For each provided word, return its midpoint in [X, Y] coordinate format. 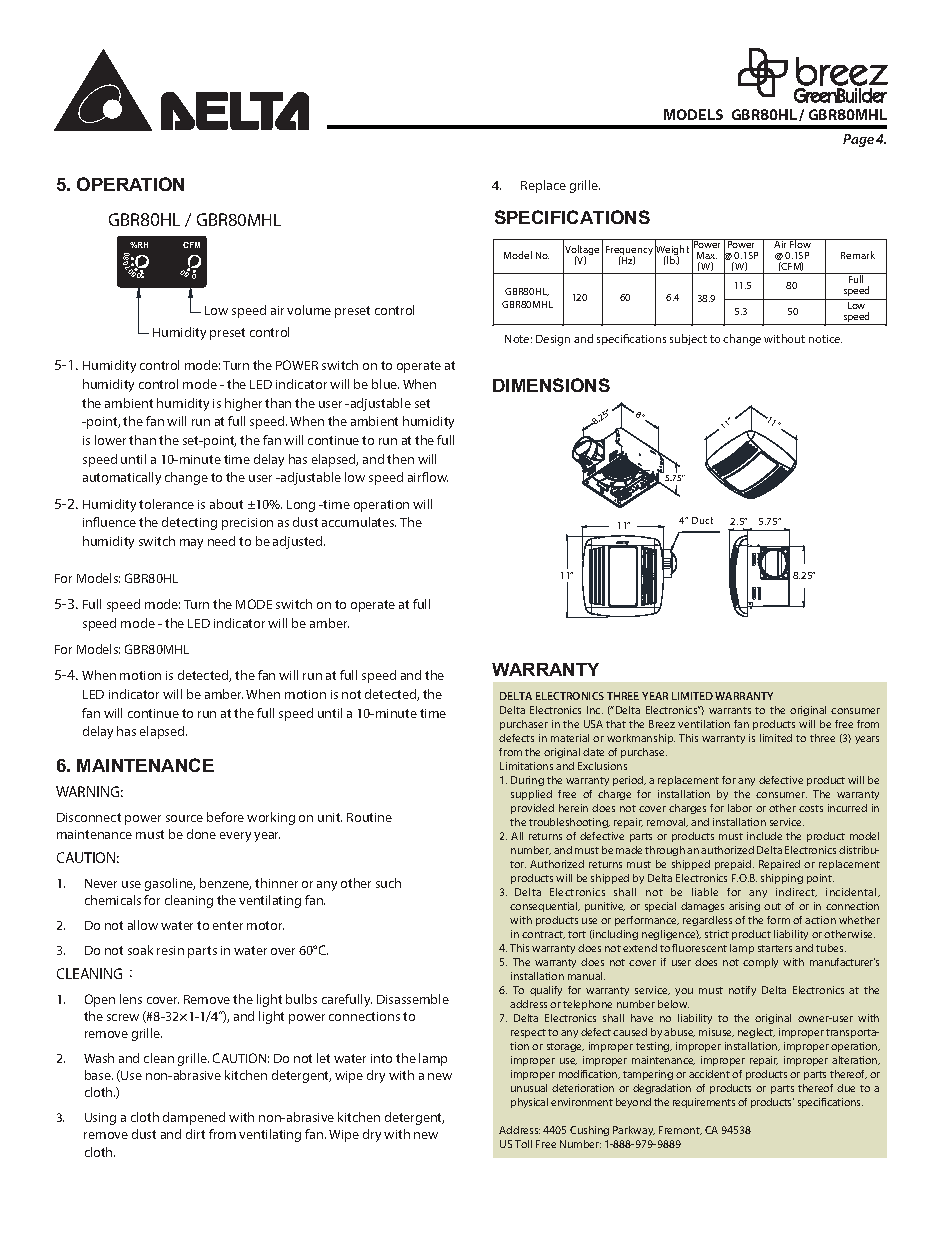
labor [740, 808]
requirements [704, 1103]
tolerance [166, 504]
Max [707, 255]
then [400, 459]
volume [309, 310]
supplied [531, 795]
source [184, 818]
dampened [194, 1118]
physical [529, 1103]
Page [858, 140]
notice [825, 339]
